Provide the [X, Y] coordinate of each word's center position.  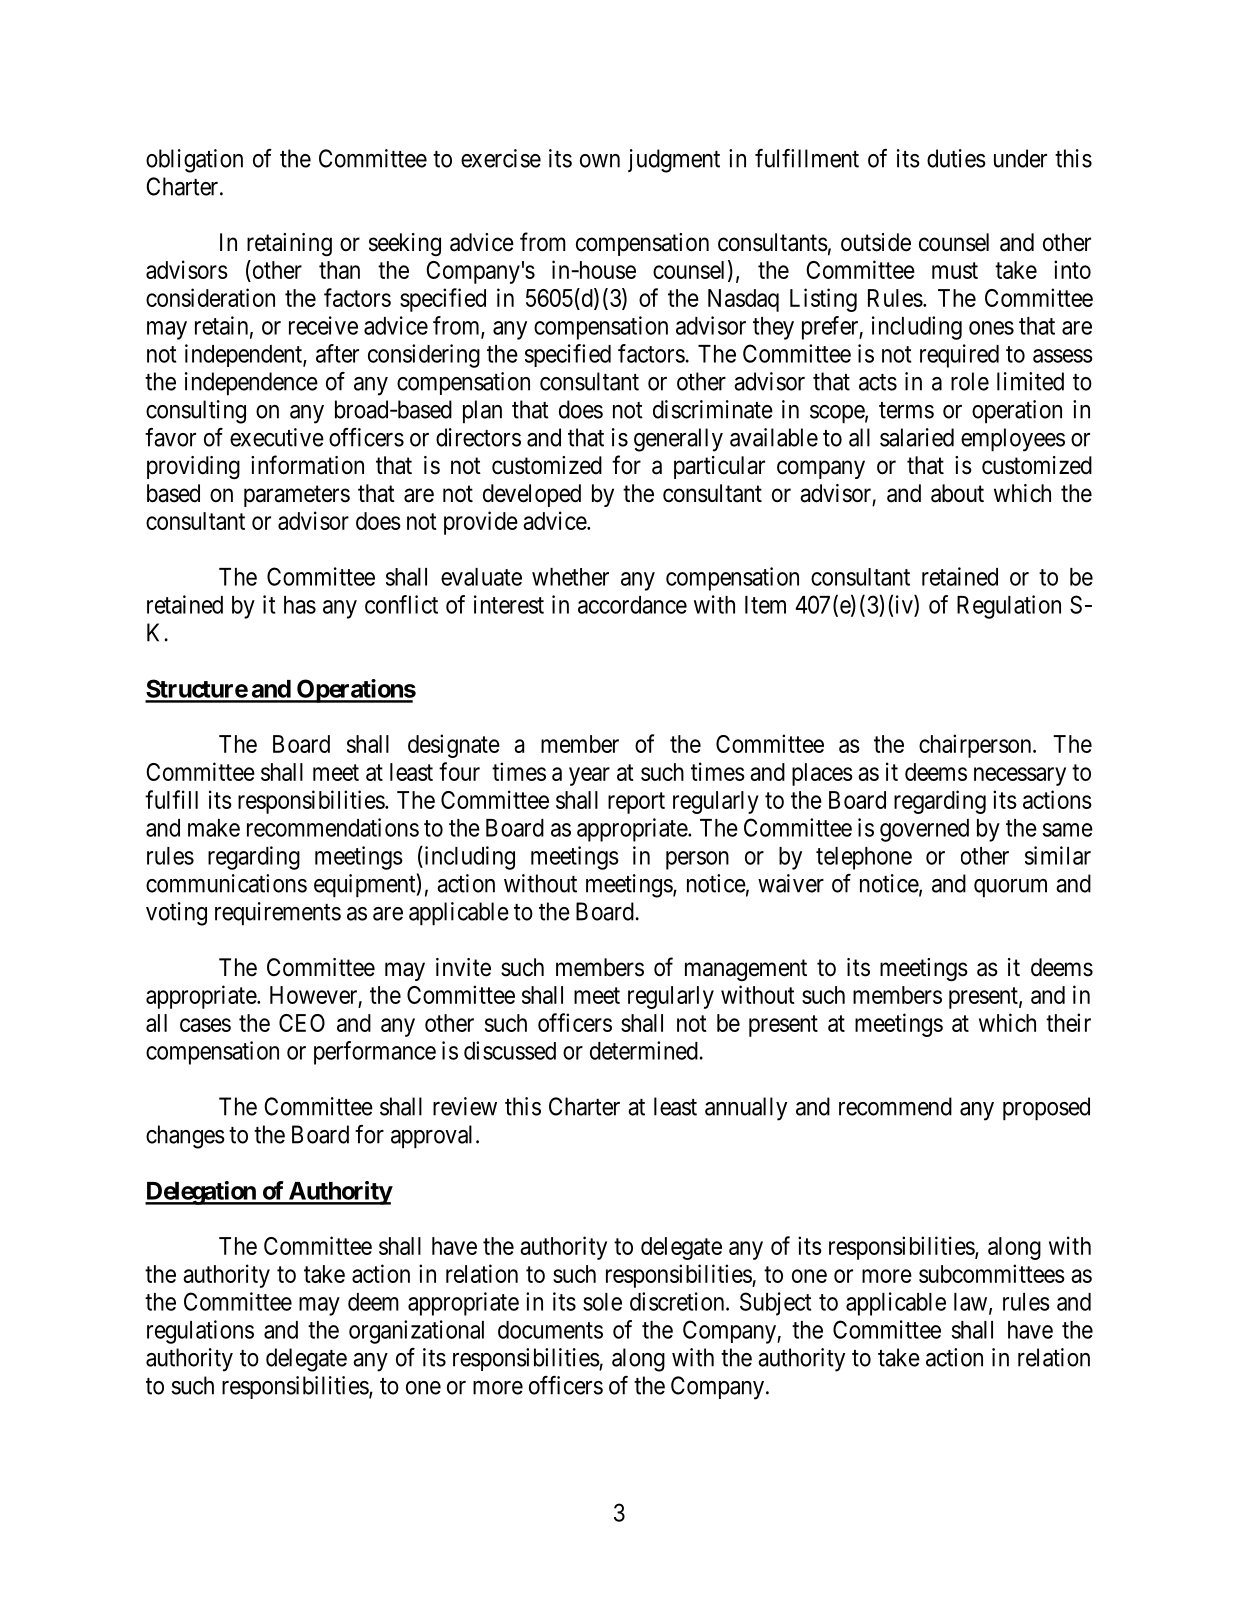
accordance [632, 605]
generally [678, 440]
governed [924, 830]
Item [765, 605]
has [300, 605]
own [600, 161]
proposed [1046, 1109]
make [214, 828]
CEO [302, 1023]
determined [644, 1050]
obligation [194, 161]
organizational [416, 1332]
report [636, 803]
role [970, 381]
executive [277, 437]
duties [956, 158]
